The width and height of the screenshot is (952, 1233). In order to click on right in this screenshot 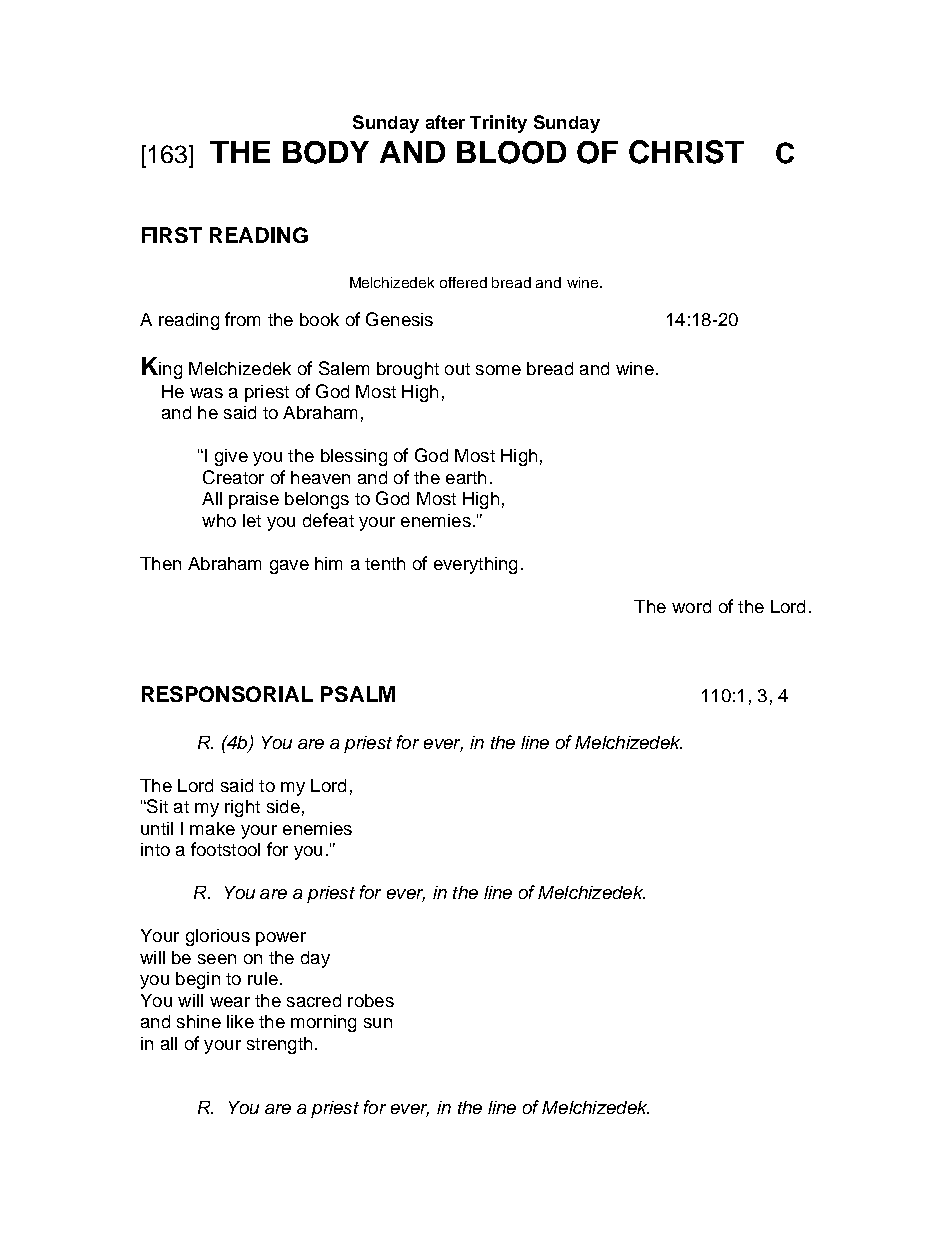, I will do `click(242, 808)`.
